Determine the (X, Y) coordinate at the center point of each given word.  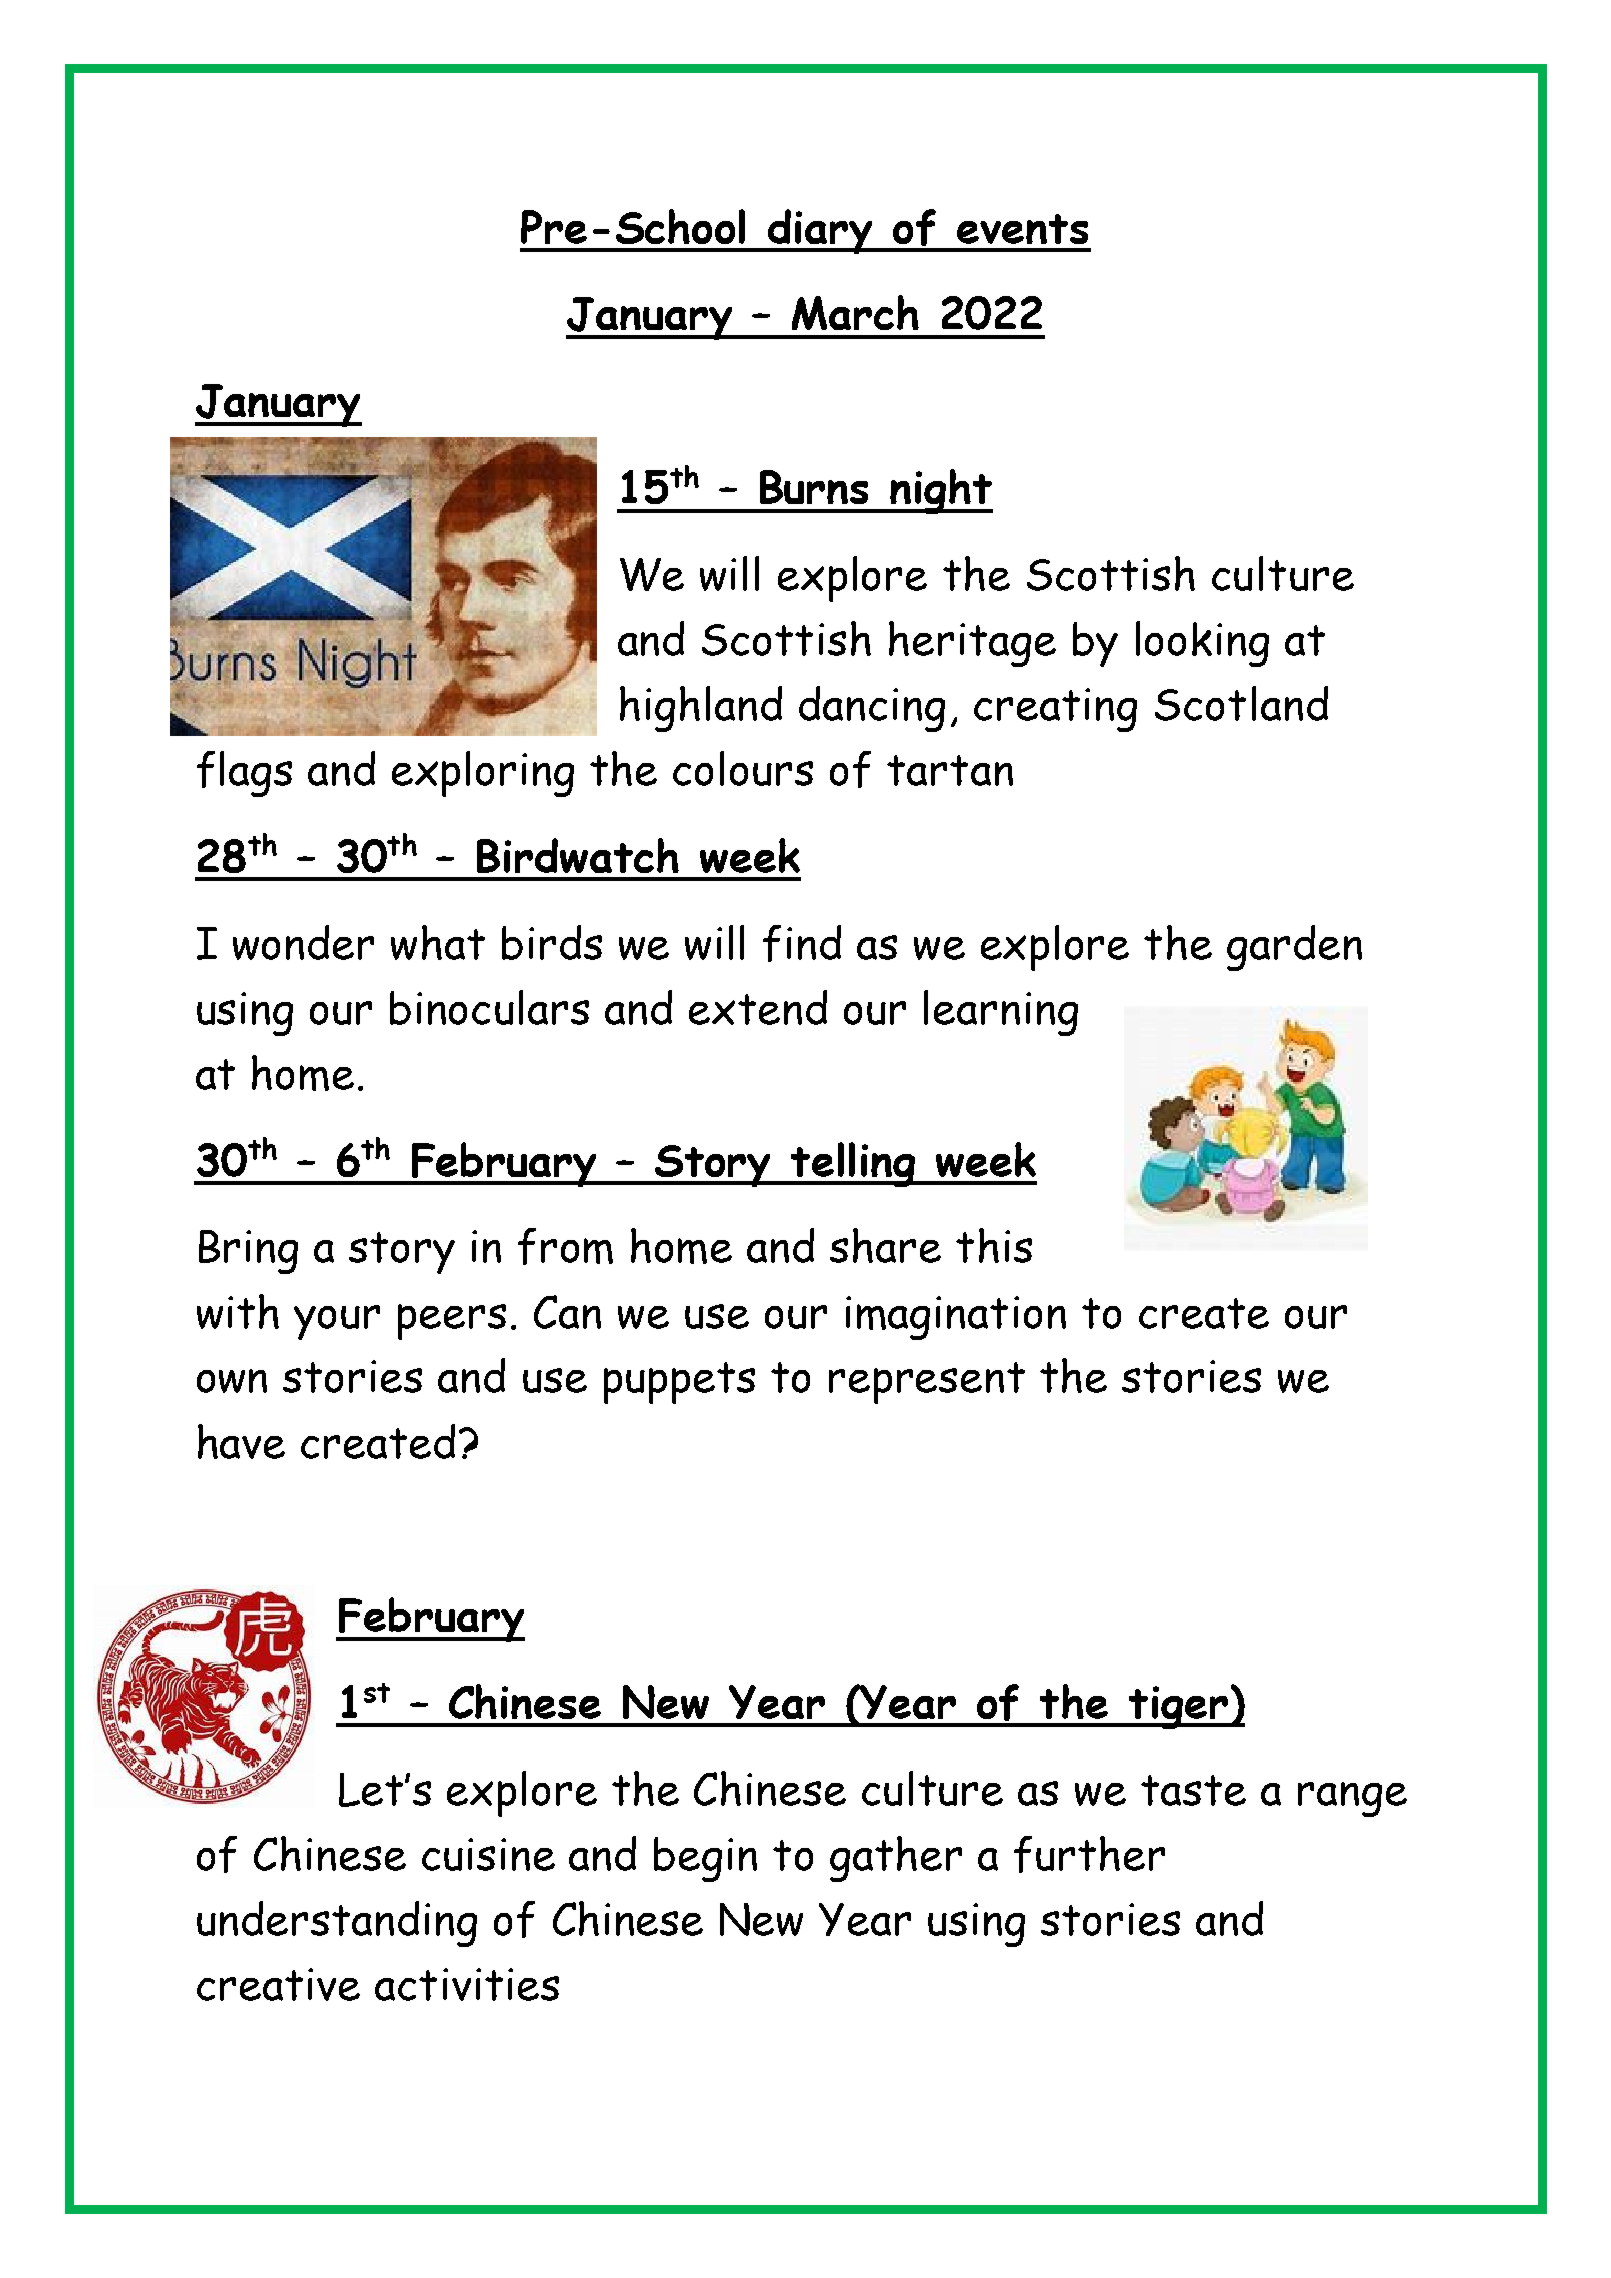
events (1022, 229)
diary (821, 231)
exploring (483, 774)
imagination (956, 1318)
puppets (679, 1383)
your (337, 1322)
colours (743, 768)
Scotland (1241, 703)
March (855, 312)
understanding (337, 1924)
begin (705, 1859)
